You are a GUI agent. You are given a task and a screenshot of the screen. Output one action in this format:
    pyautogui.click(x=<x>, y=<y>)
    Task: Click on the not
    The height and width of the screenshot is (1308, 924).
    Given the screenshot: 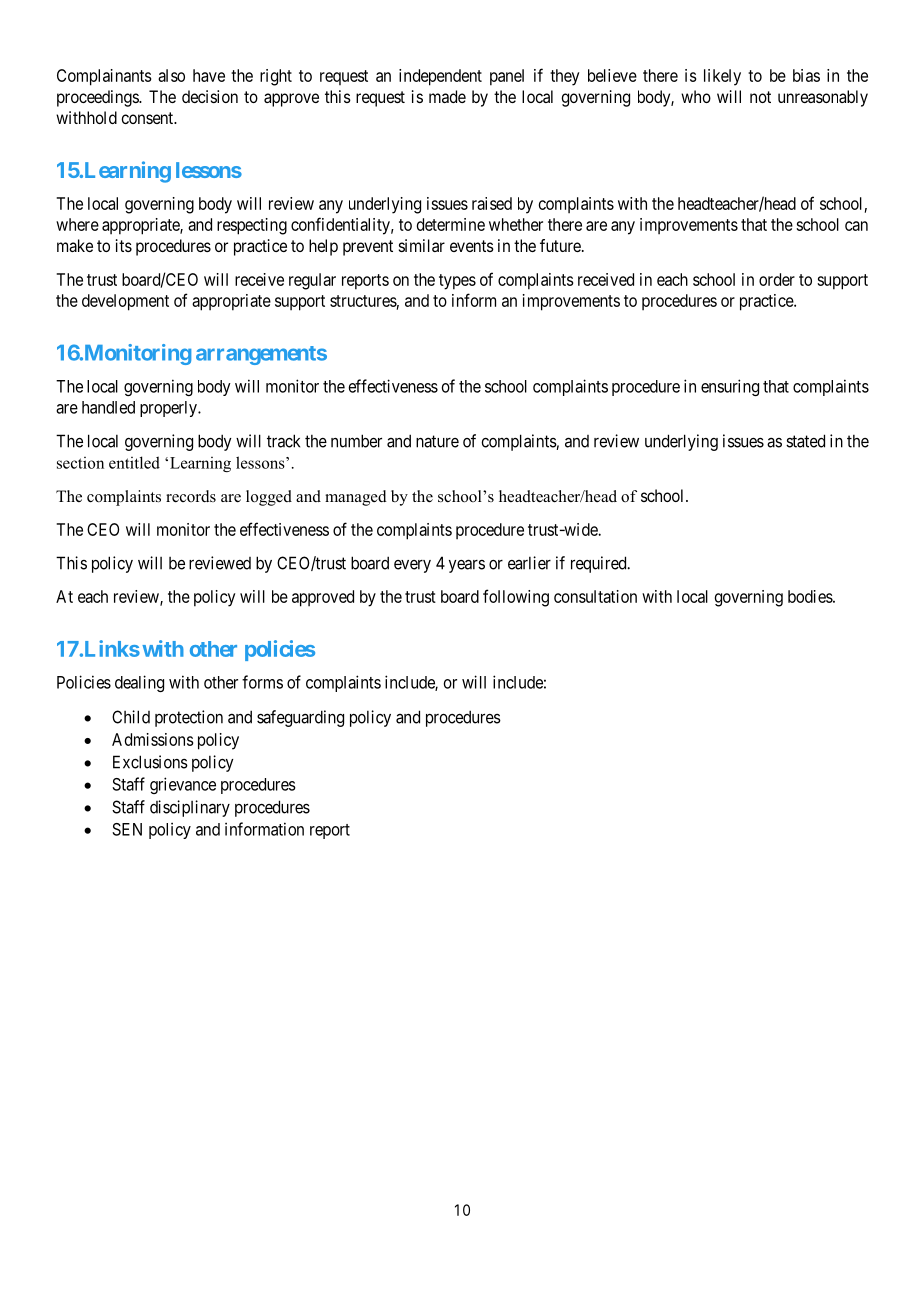 What is the action you would take?
    pyautogui.click(x=760, y=97)
